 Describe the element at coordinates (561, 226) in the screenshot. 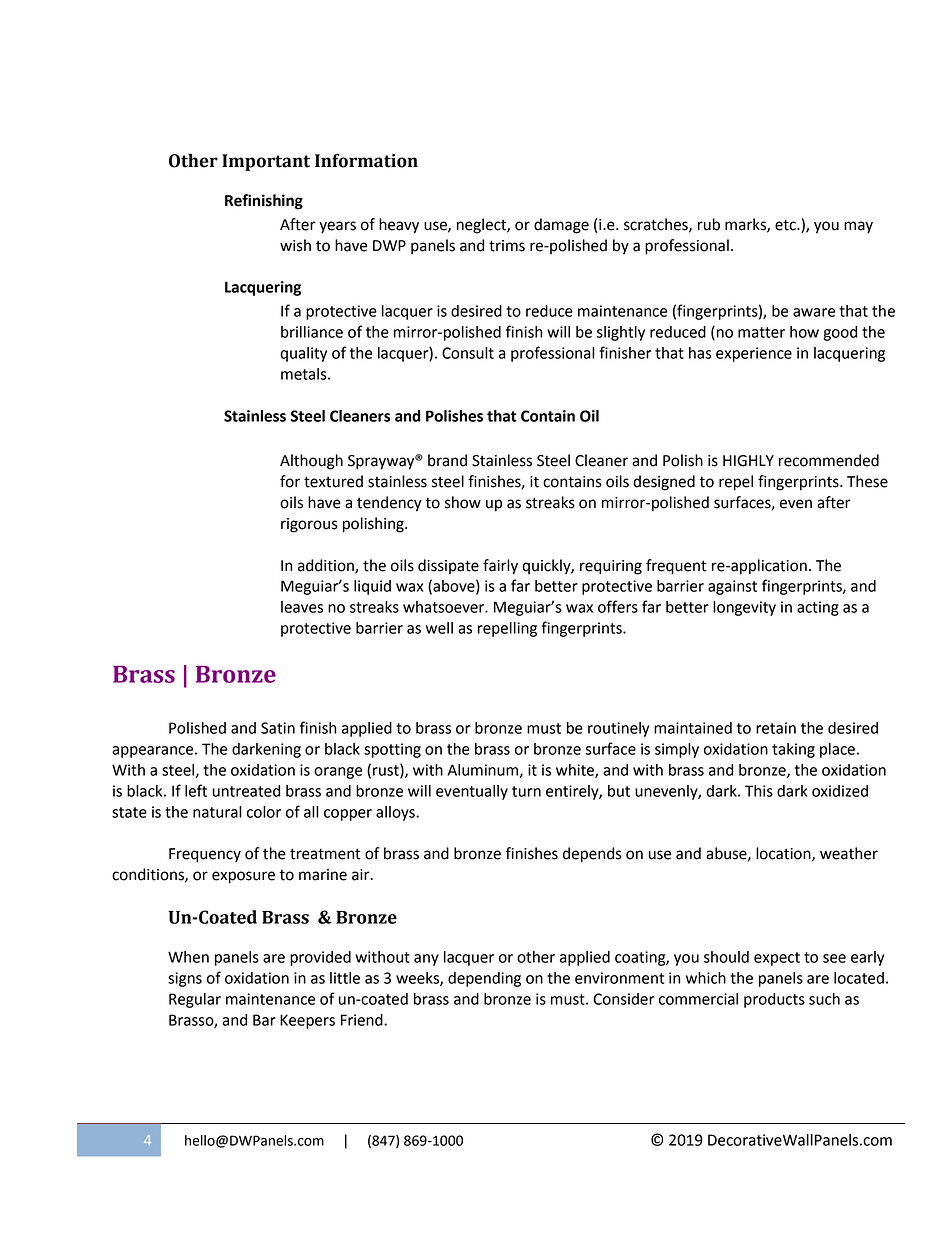

I see `damage` at that location.
